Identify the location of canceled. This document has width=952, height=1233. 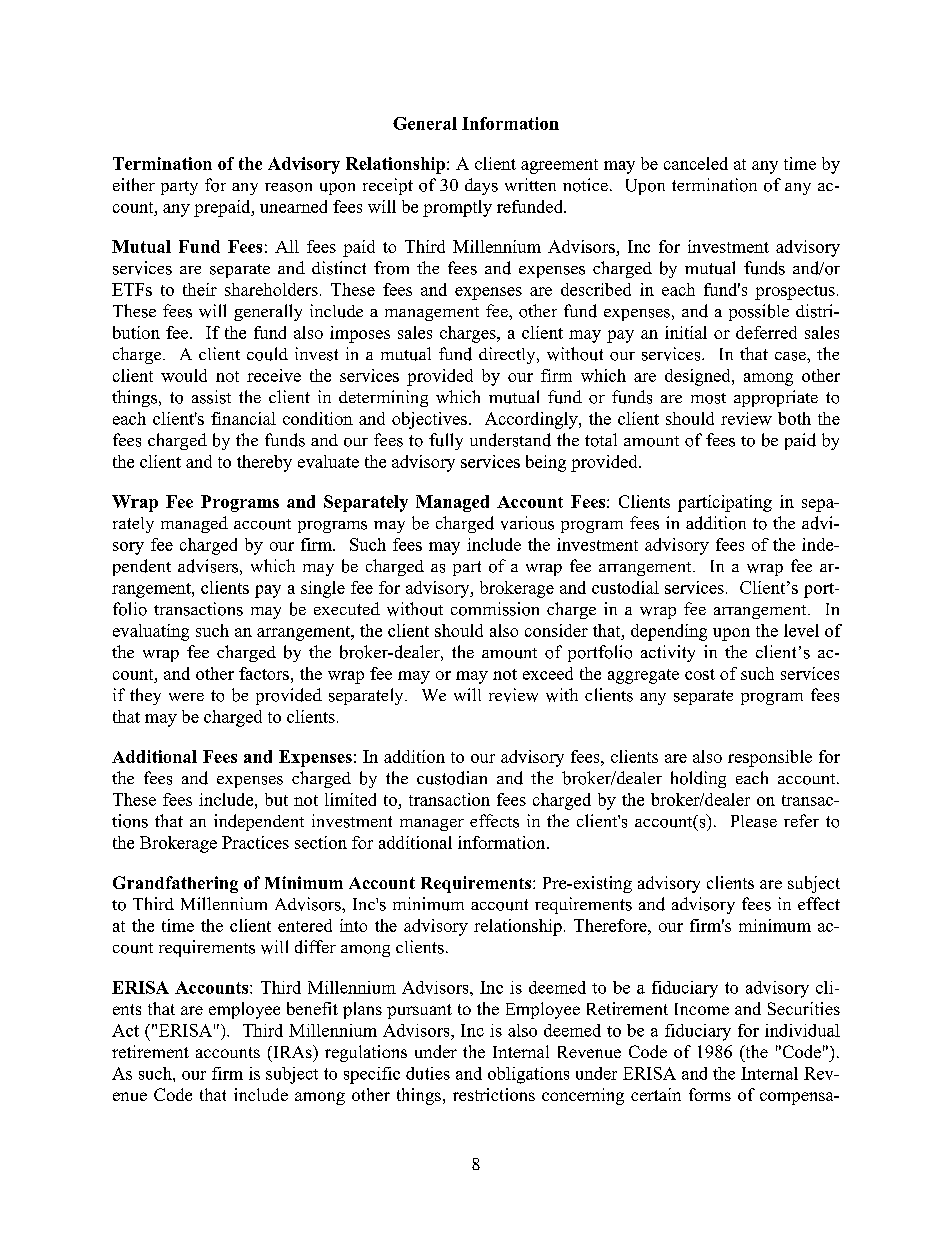
(696, 163).
